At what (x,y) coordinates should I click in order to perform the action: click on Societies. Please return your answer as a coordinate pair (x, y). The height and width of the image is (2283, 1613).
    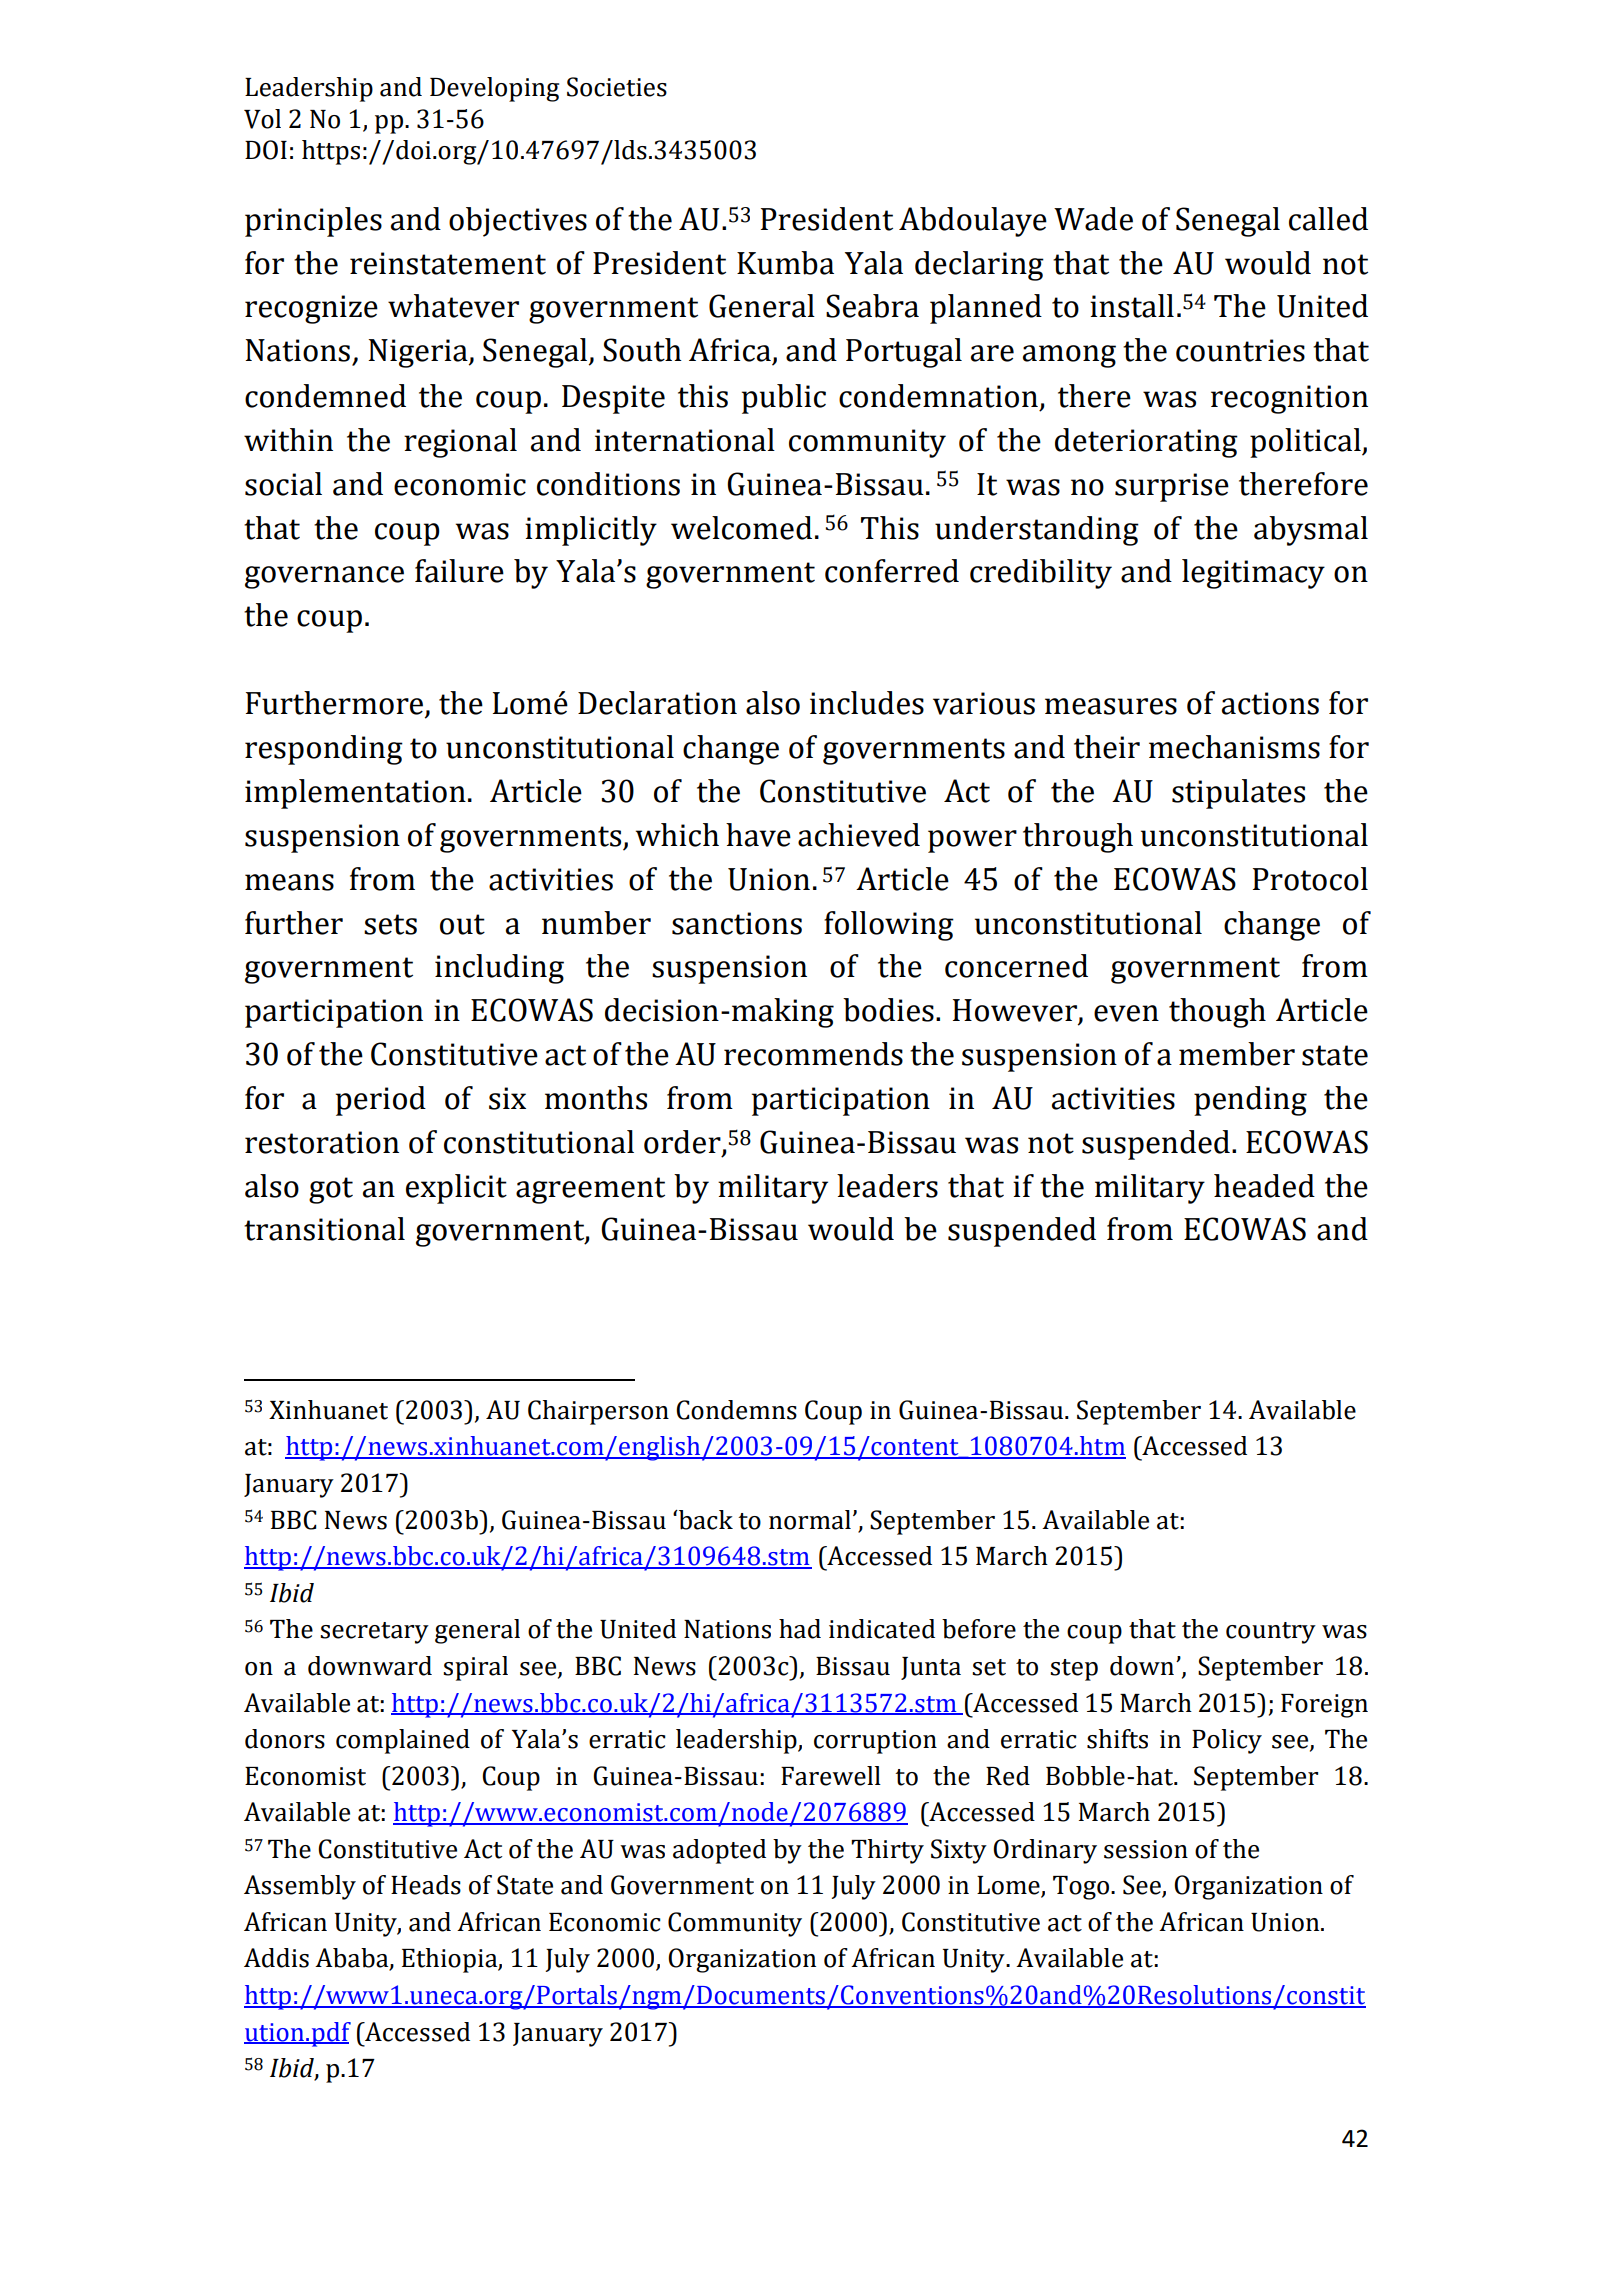
    Looking at the image, I should click on (617, 87).
